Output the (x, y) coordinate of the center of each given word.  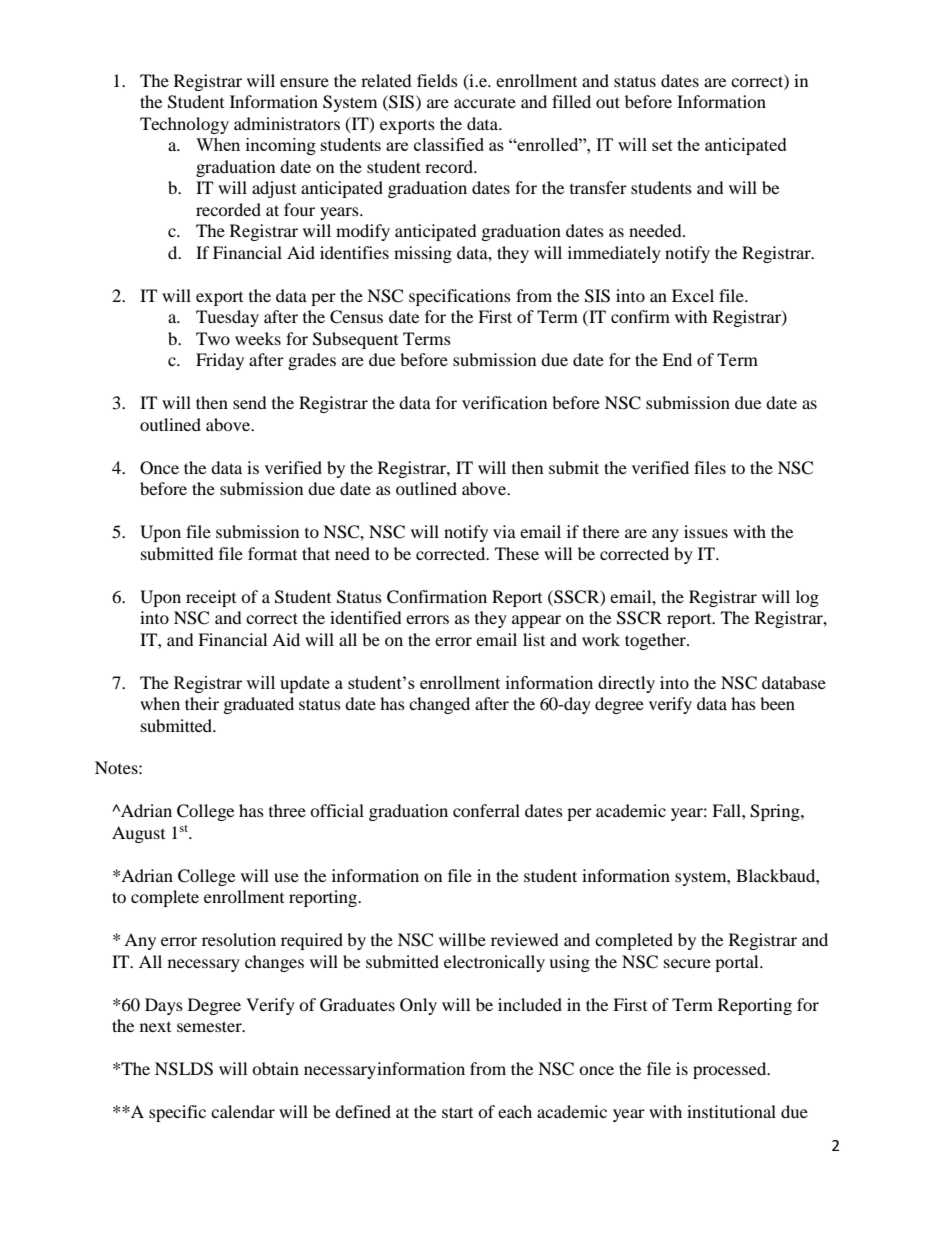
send (250, 402)
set (662, 145)
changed (439, 705)
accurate (485, 103)
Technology (184, 125)
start (457, 1112)
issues (706, 531)
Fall (727, 810)
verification (504, 402)
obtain (275, 1068)
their (202, 703)
